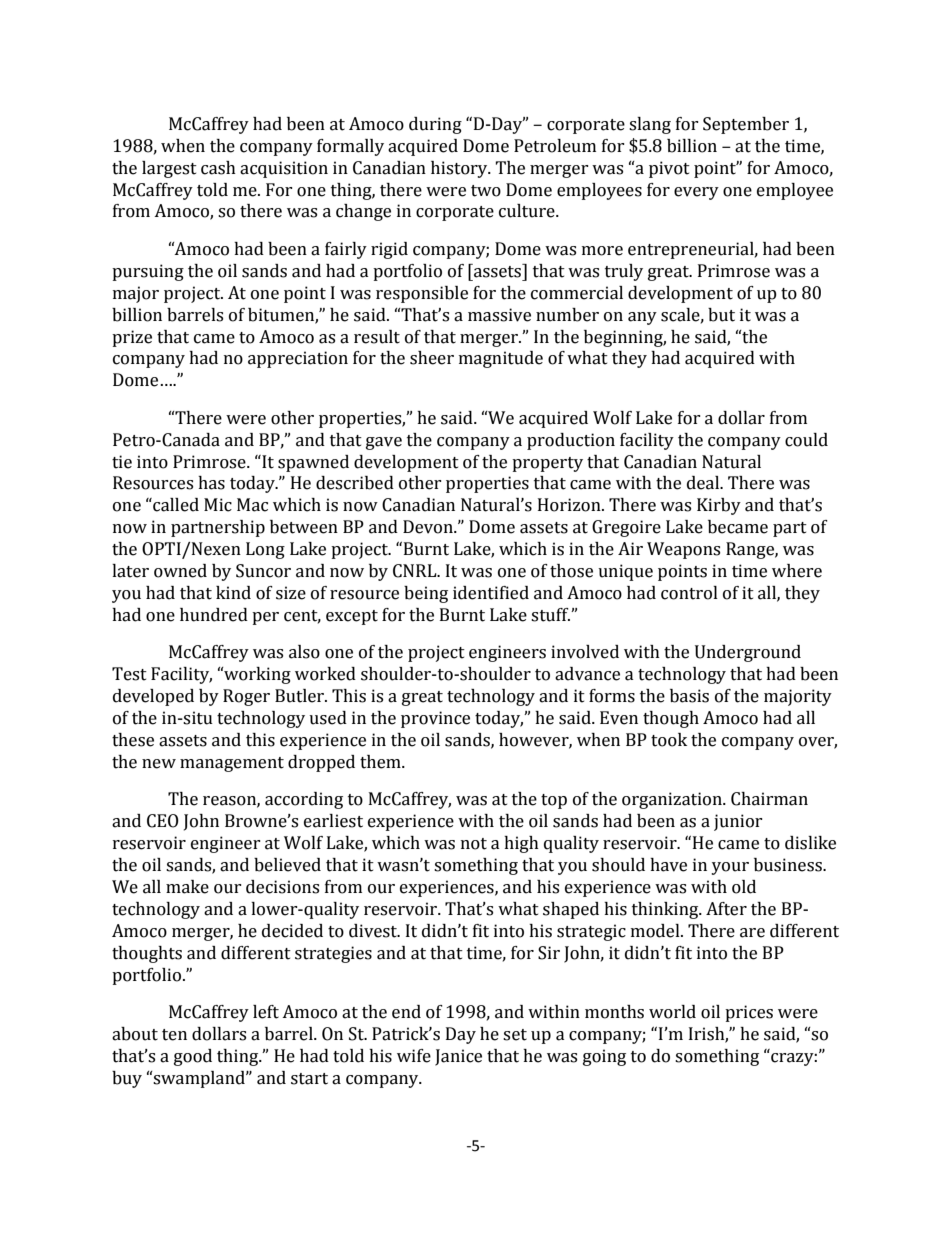  I want to click on good, so click(193, 1057).
